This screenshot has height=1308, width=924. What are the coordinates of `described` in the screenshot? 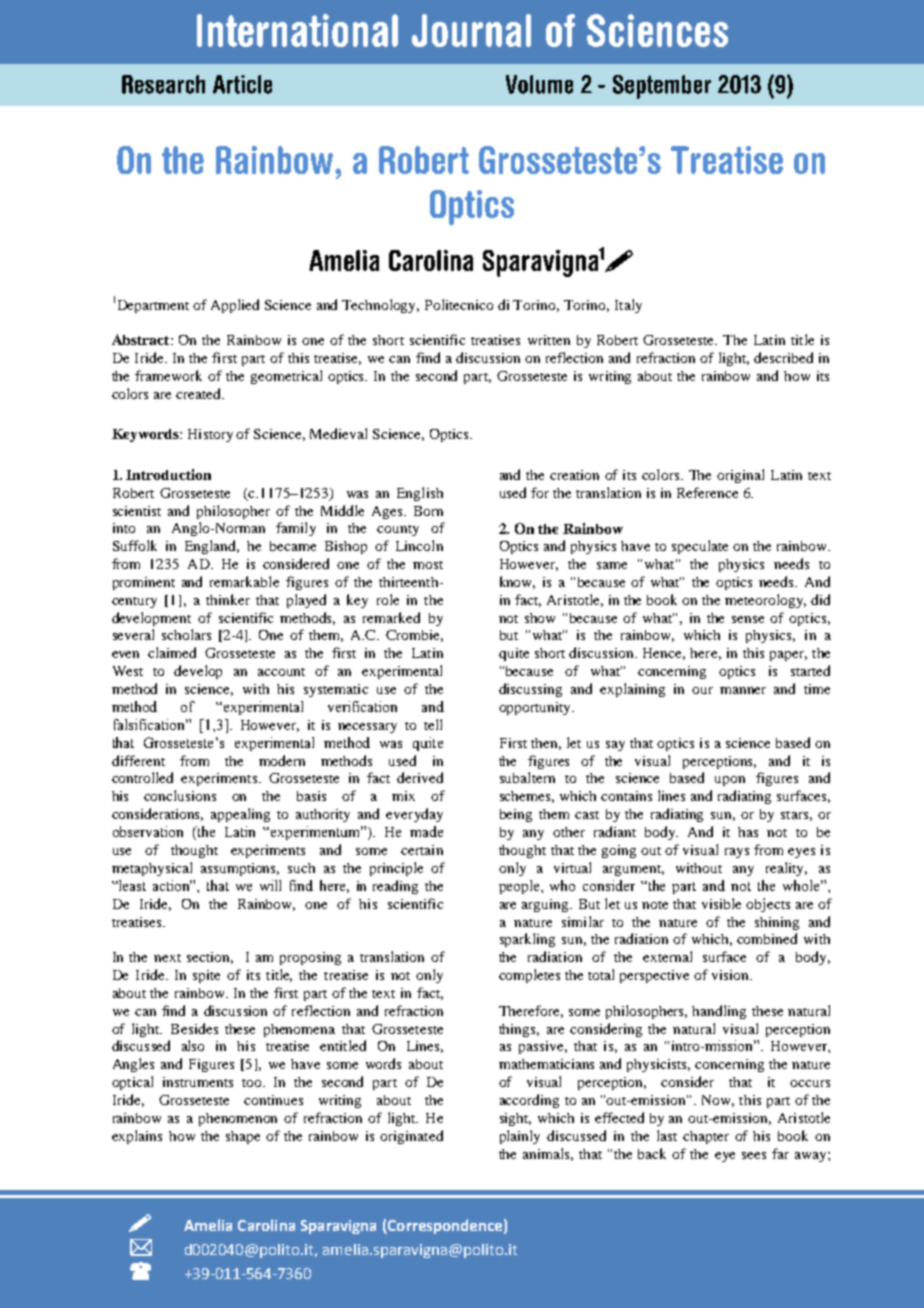 It's located at (783, 357).
